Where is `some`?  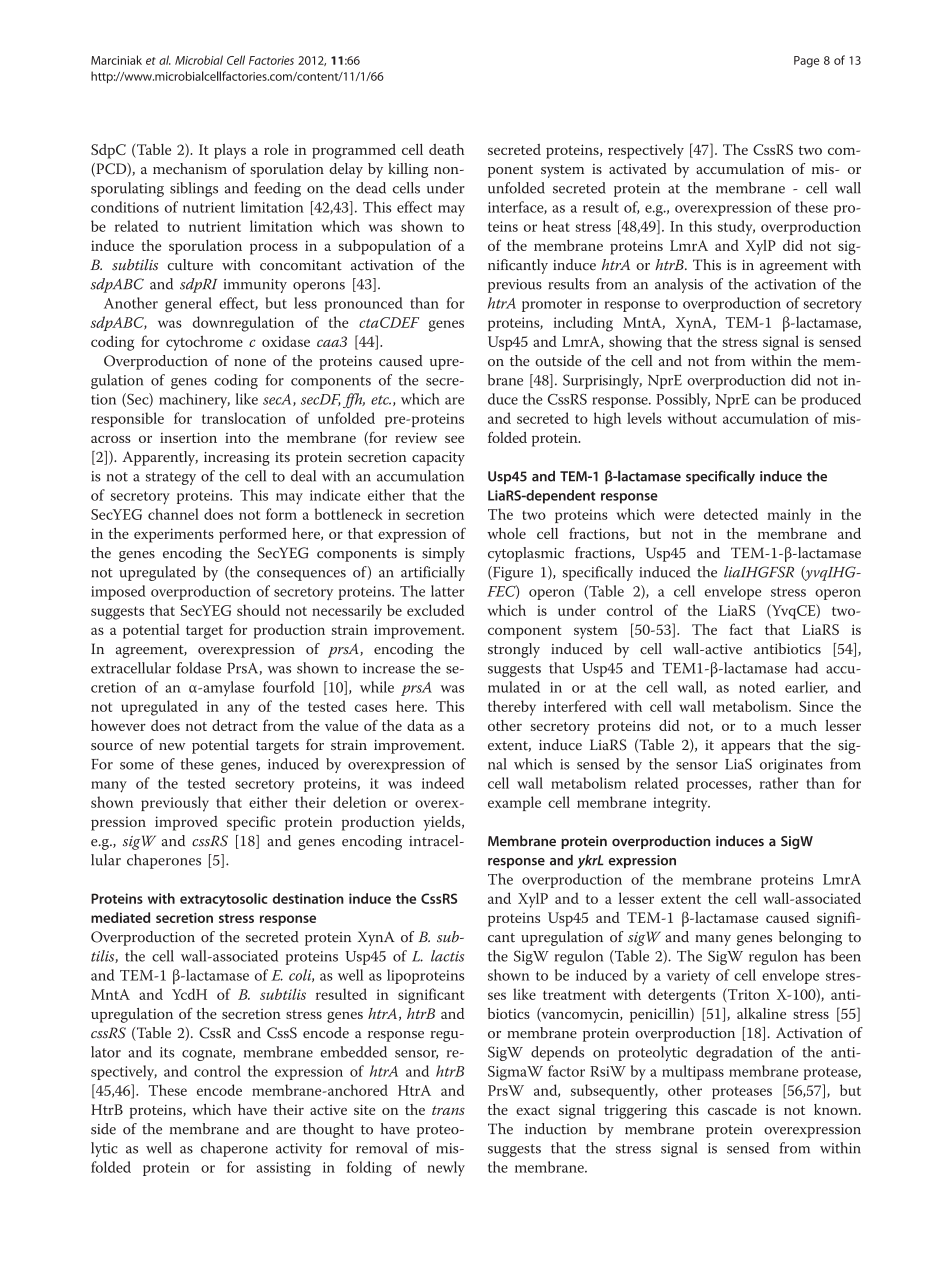
some is located at coordinates (137, 766).
